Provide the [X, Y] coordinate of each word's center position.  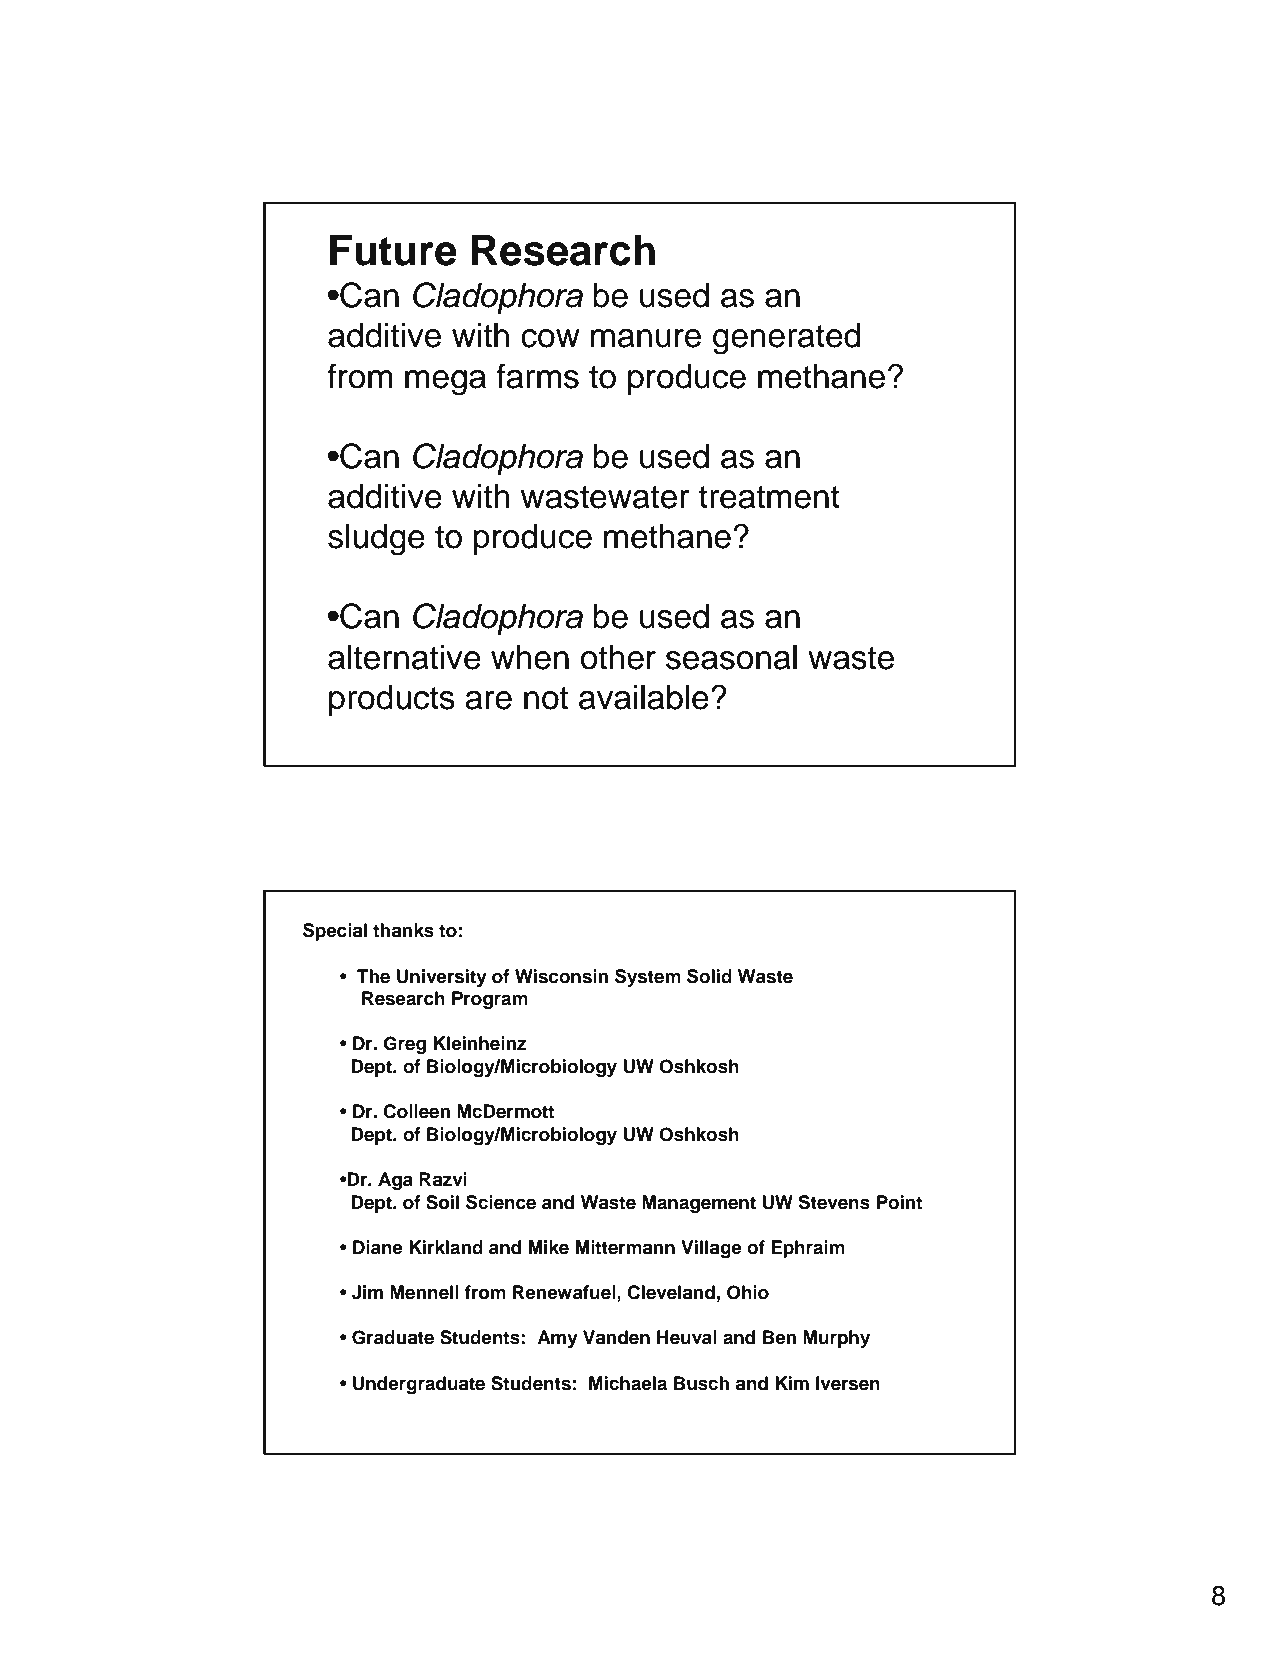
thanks [403, 930]
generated [786, 339]
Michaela [628, 1383]
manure [646, 338]
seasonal [731, 657]
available [644, 697]
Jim [367, 1292]
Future [393, 250]
